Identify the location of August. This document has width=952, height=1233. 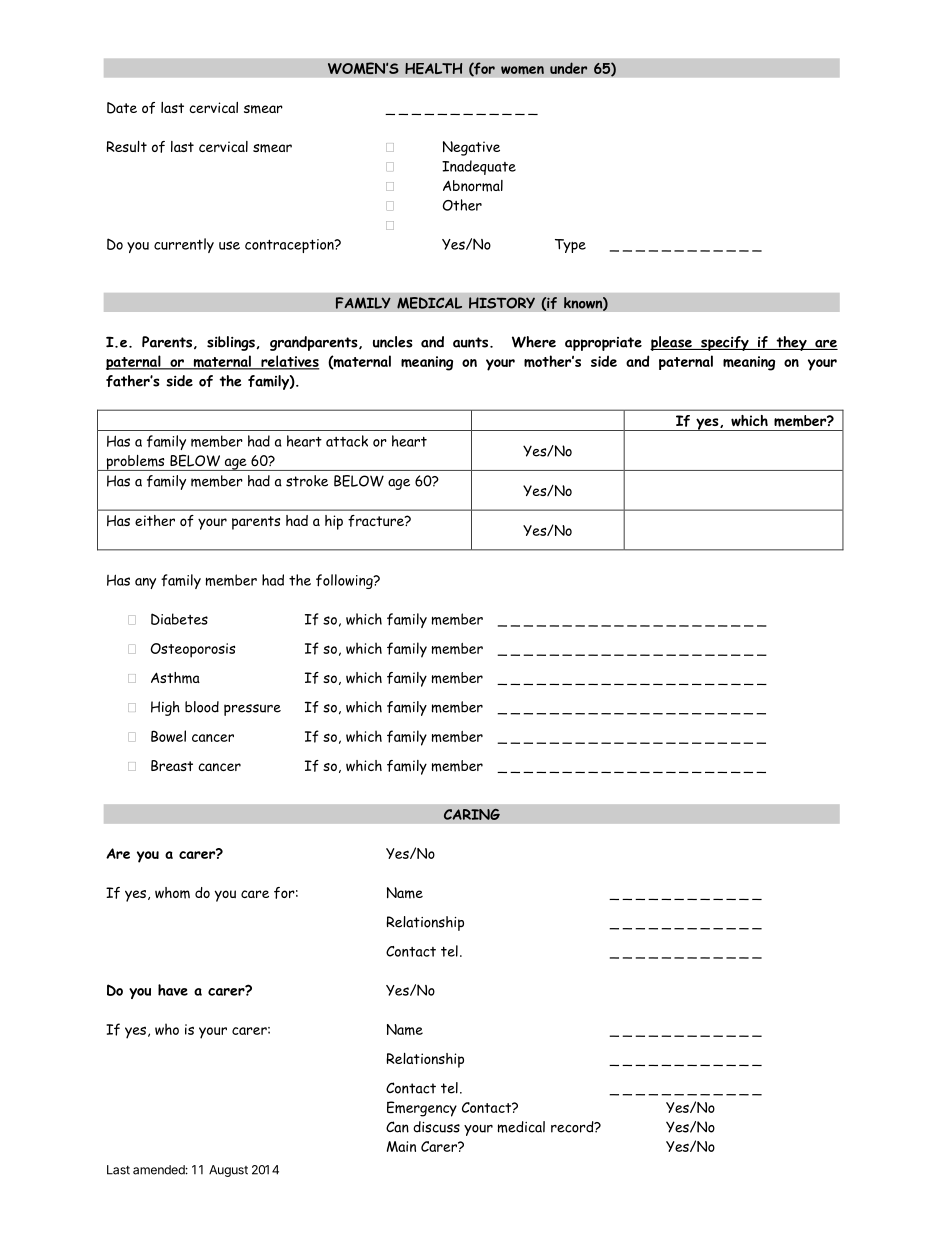
(228, 1171).
